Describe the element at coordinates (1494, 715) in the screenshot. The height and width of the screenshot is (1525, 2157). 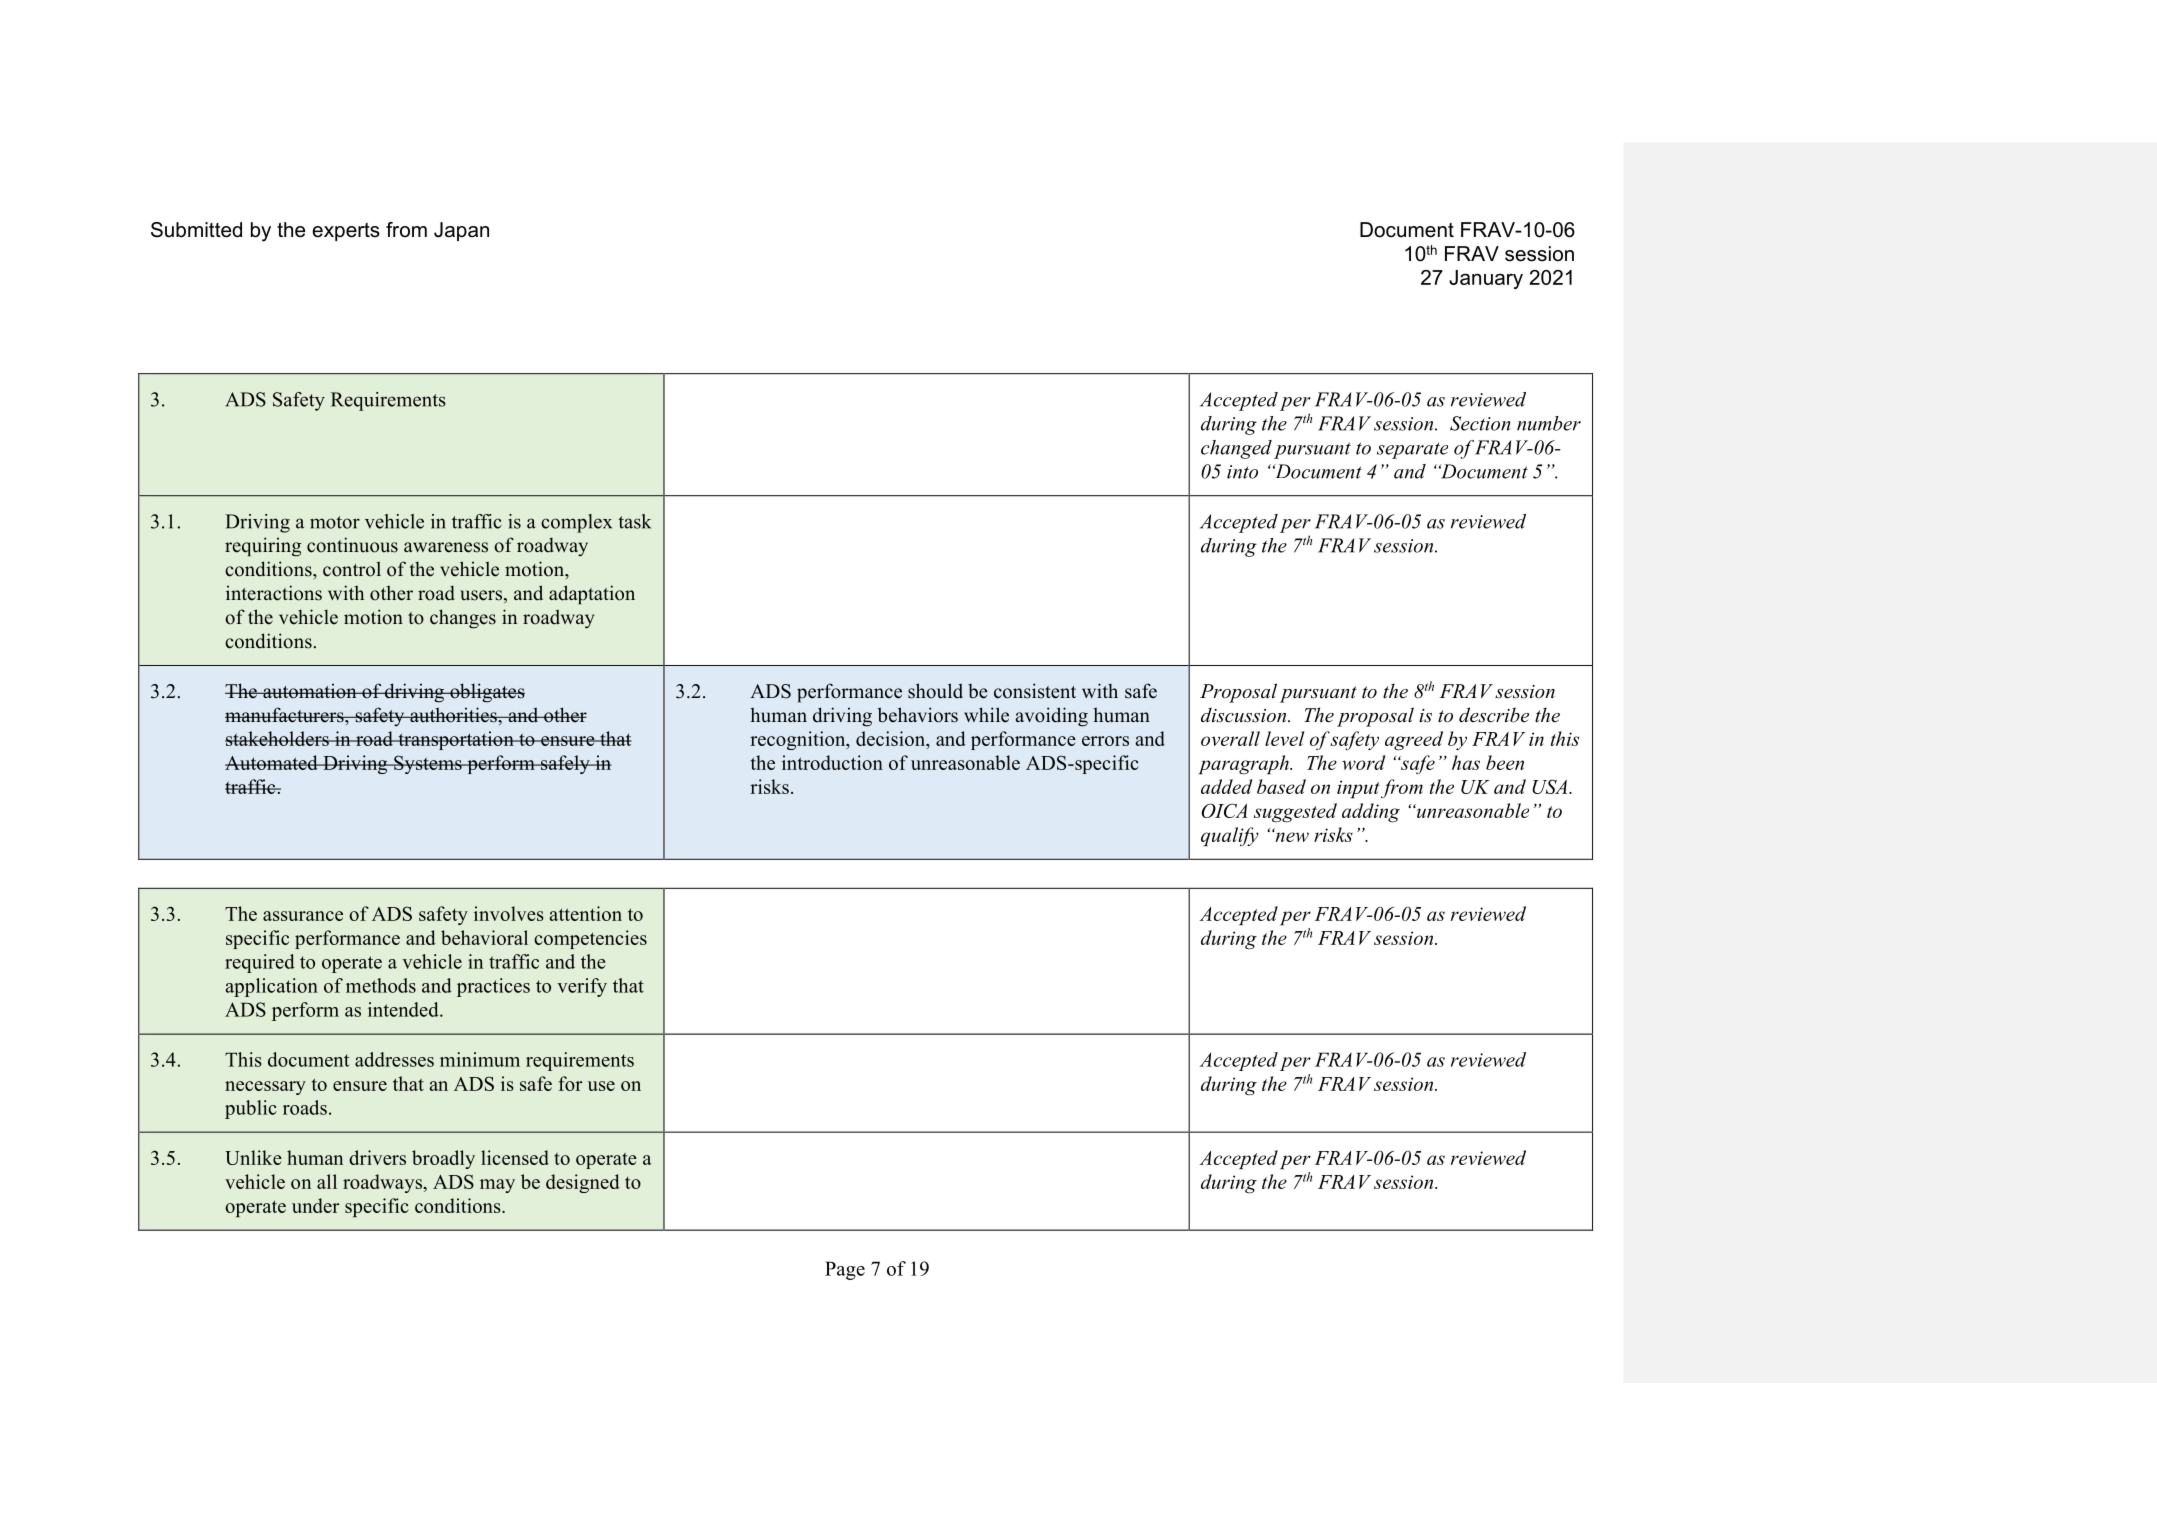
I see `describe` at that location.
